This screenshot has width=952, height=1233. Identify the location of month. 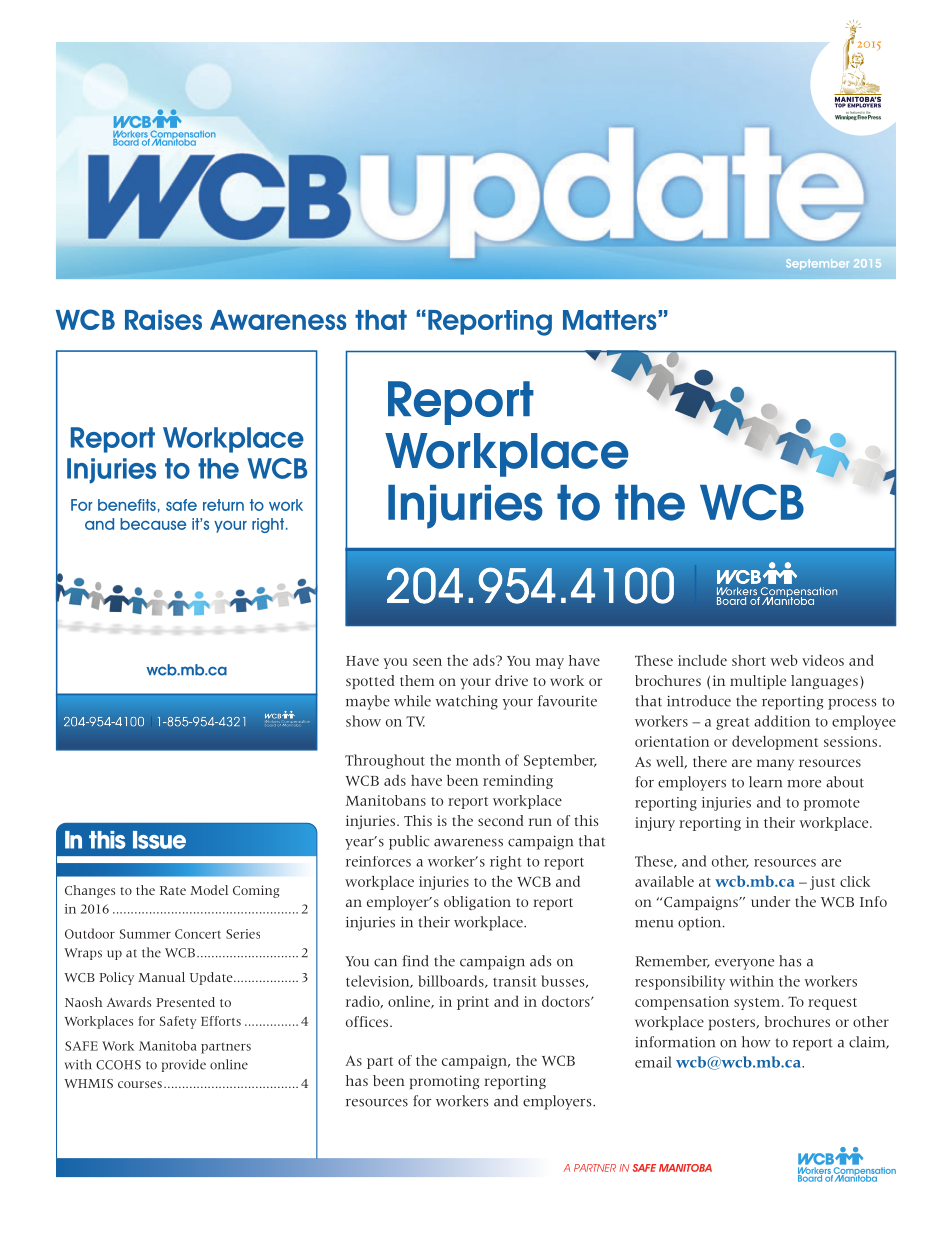
(478, 760).
